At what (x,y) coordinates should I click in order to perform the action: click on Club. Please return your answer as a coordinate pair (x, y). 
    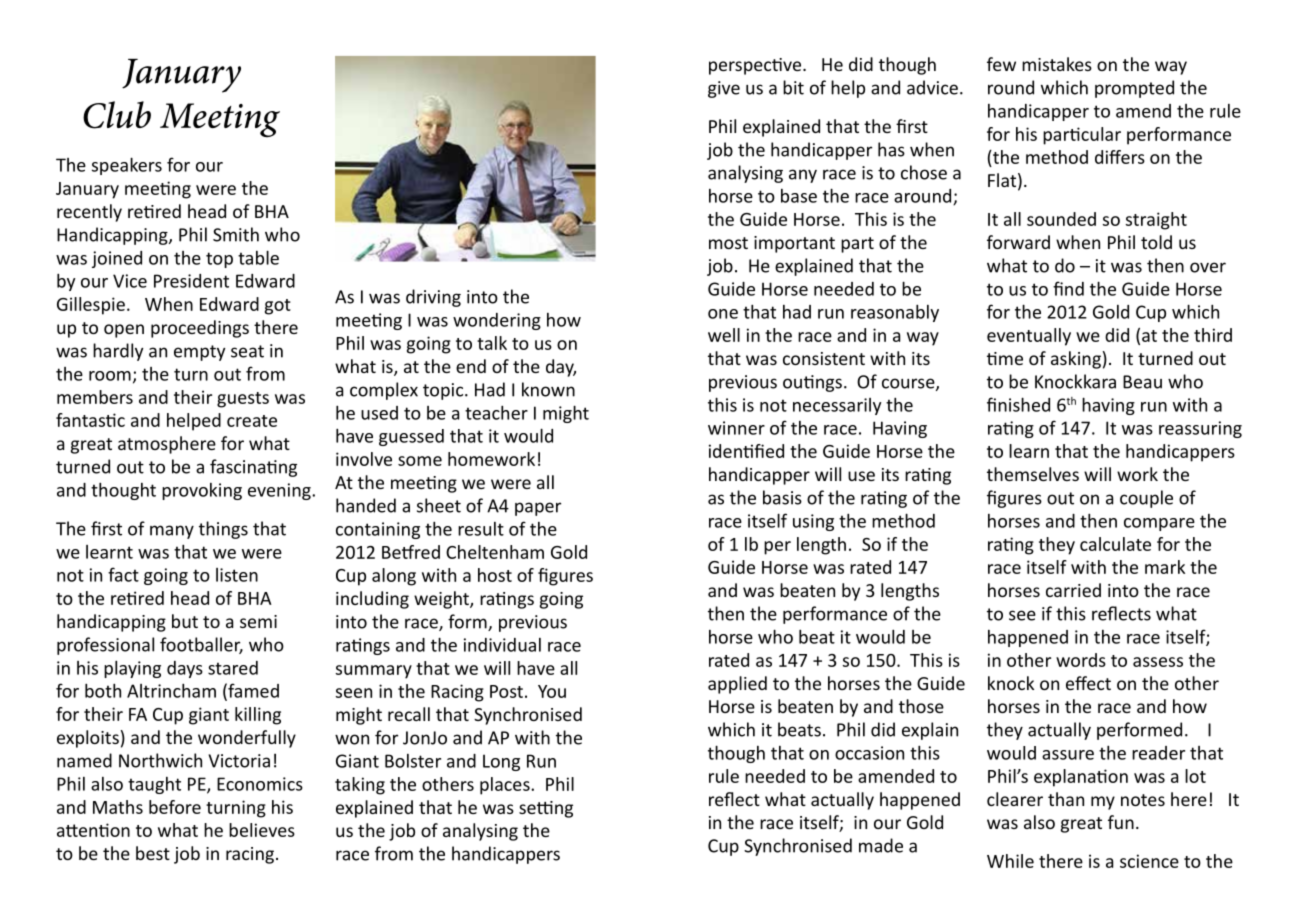
    Looking at the image, I should click on (117, 115).
